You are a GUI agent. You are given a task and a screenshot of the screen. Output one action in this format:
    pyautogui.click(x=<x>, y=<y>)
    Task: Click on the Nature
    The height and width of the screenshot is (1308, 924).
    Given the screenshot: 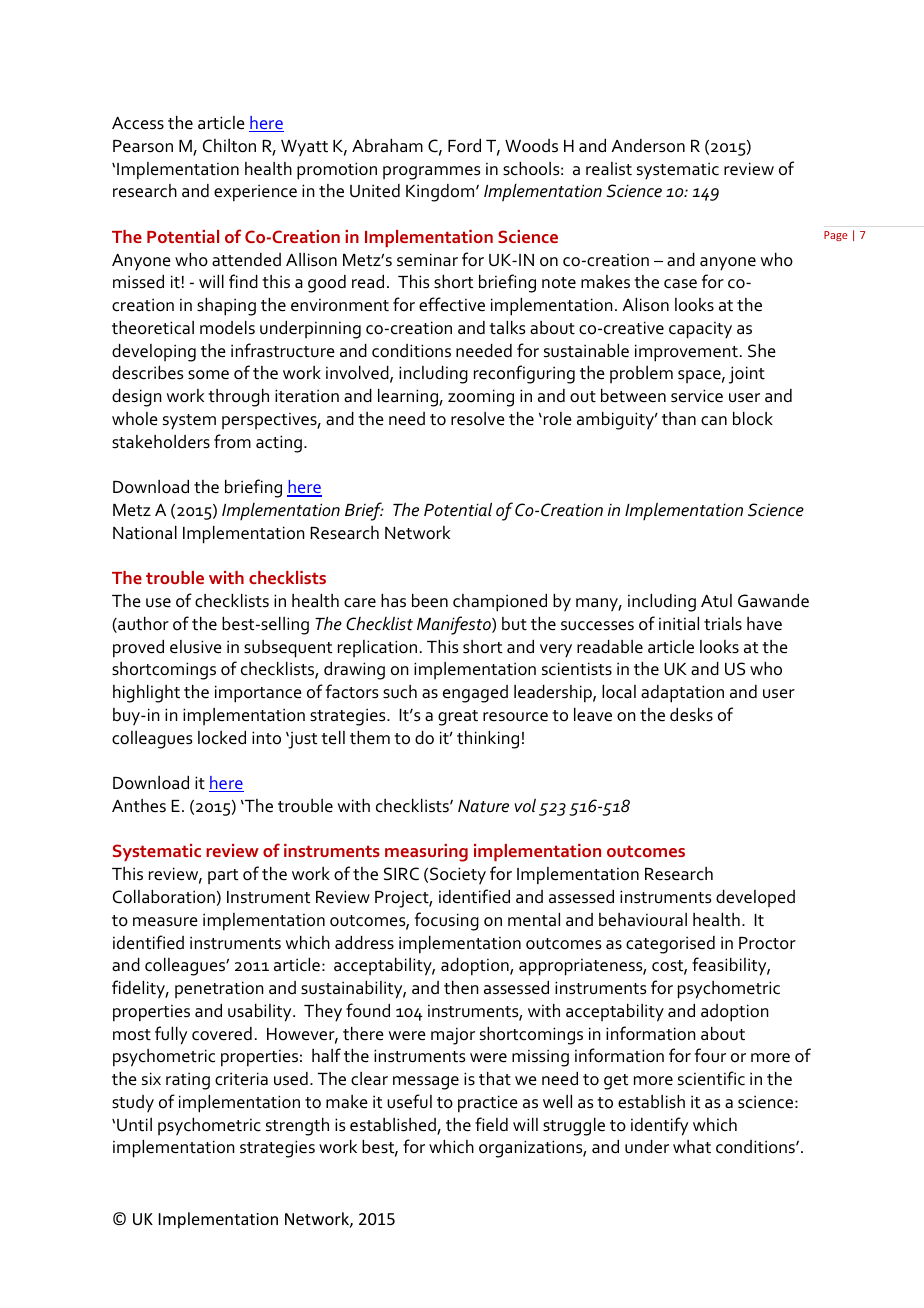 What is the action you would take?
    pyautogui.click(x=483, y=806)
